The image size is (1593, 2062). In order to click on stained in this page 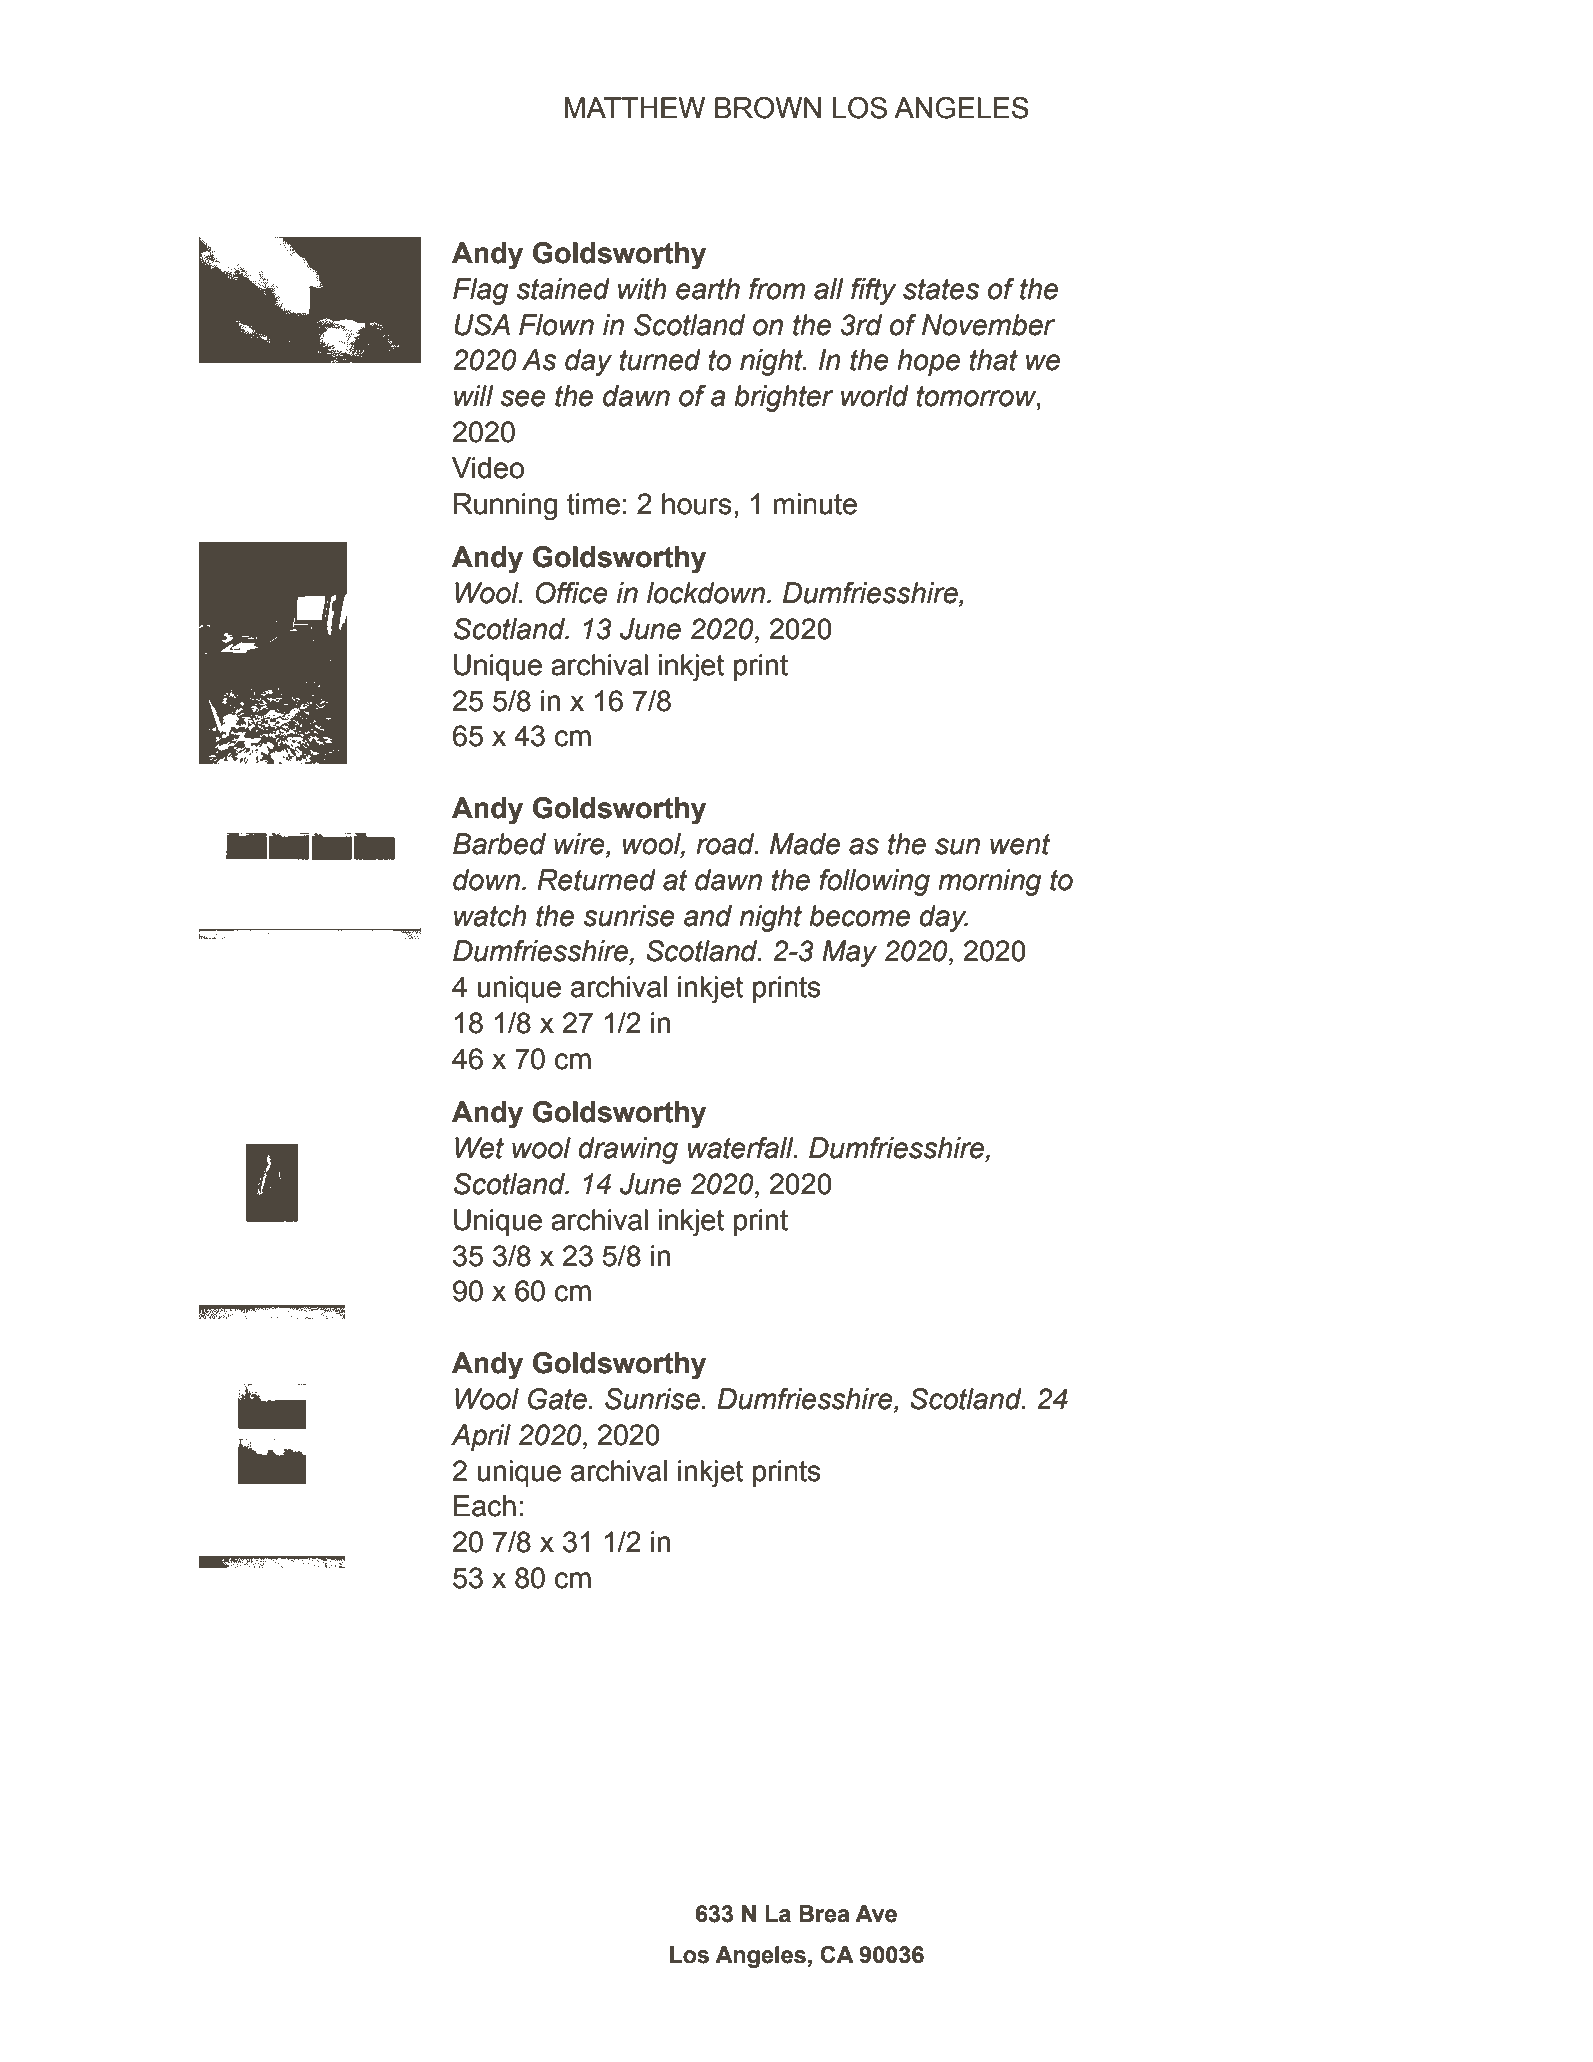, I will do `click(563, 289)`.
